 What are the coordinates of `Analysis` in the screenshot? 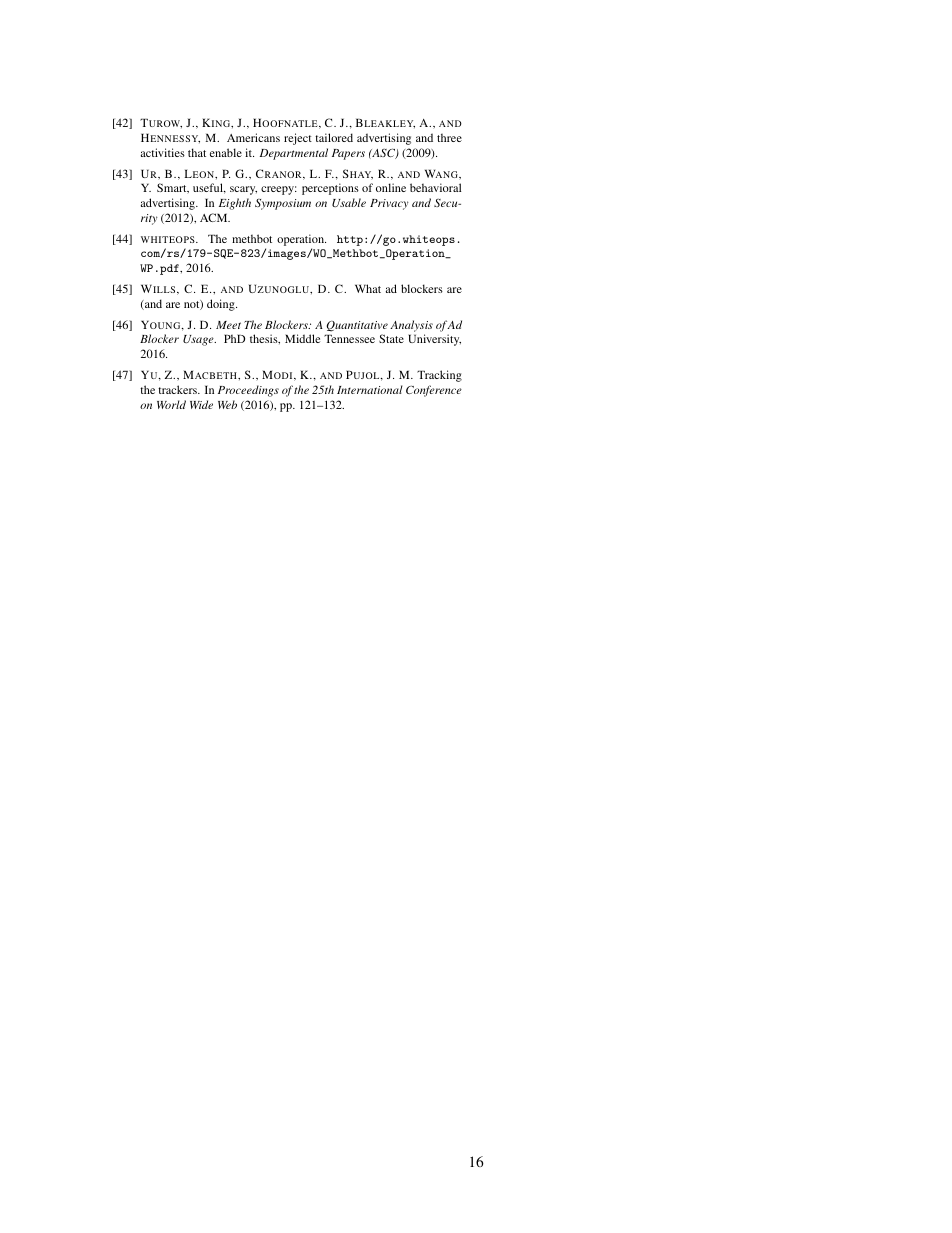 It's located at (411, 326).
